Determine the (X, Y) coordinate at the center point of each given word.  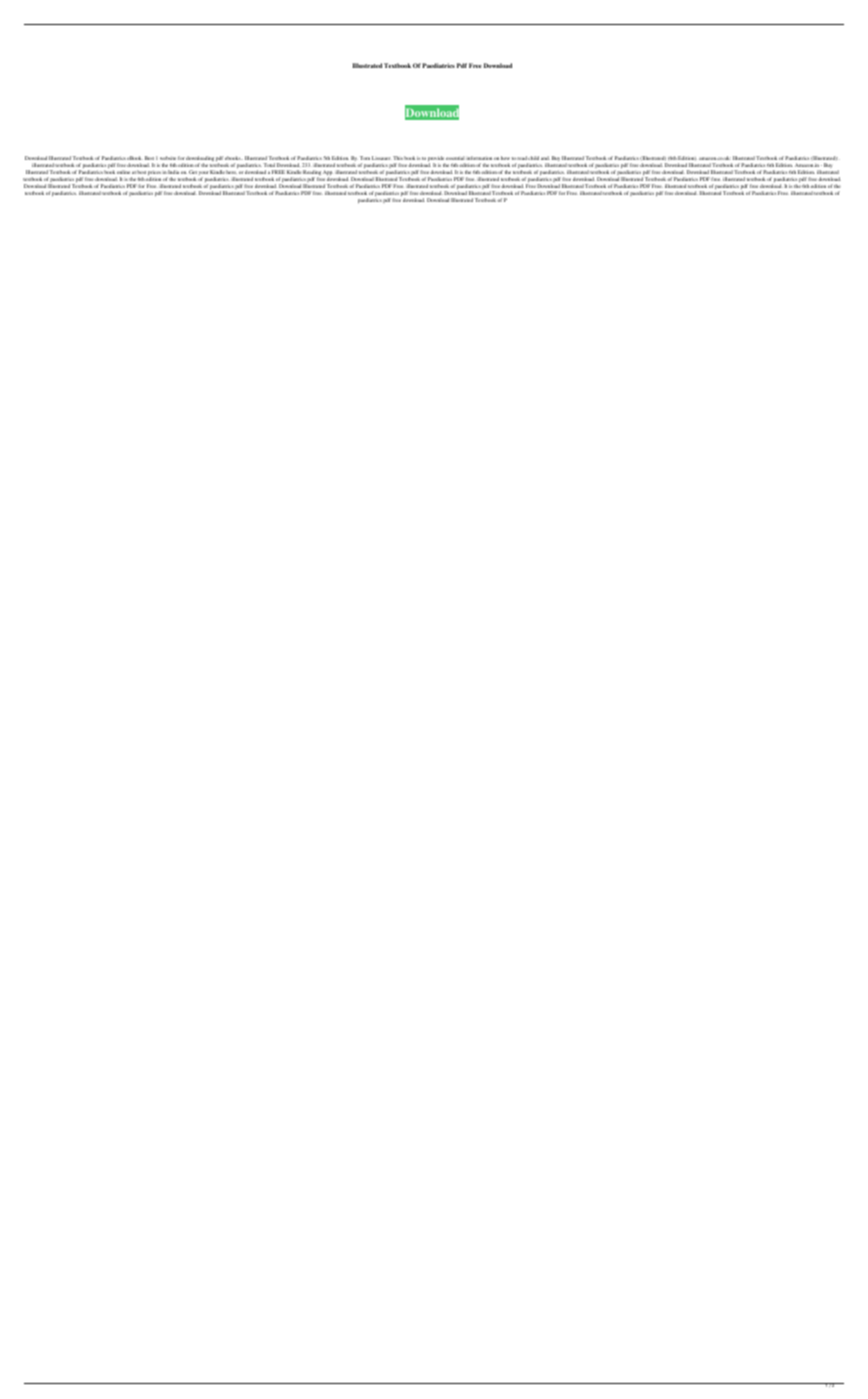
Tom (365, 158)
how (505, 158)
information (479, 158)
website (168, 158)
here (231, 172)
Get (193, 172)
